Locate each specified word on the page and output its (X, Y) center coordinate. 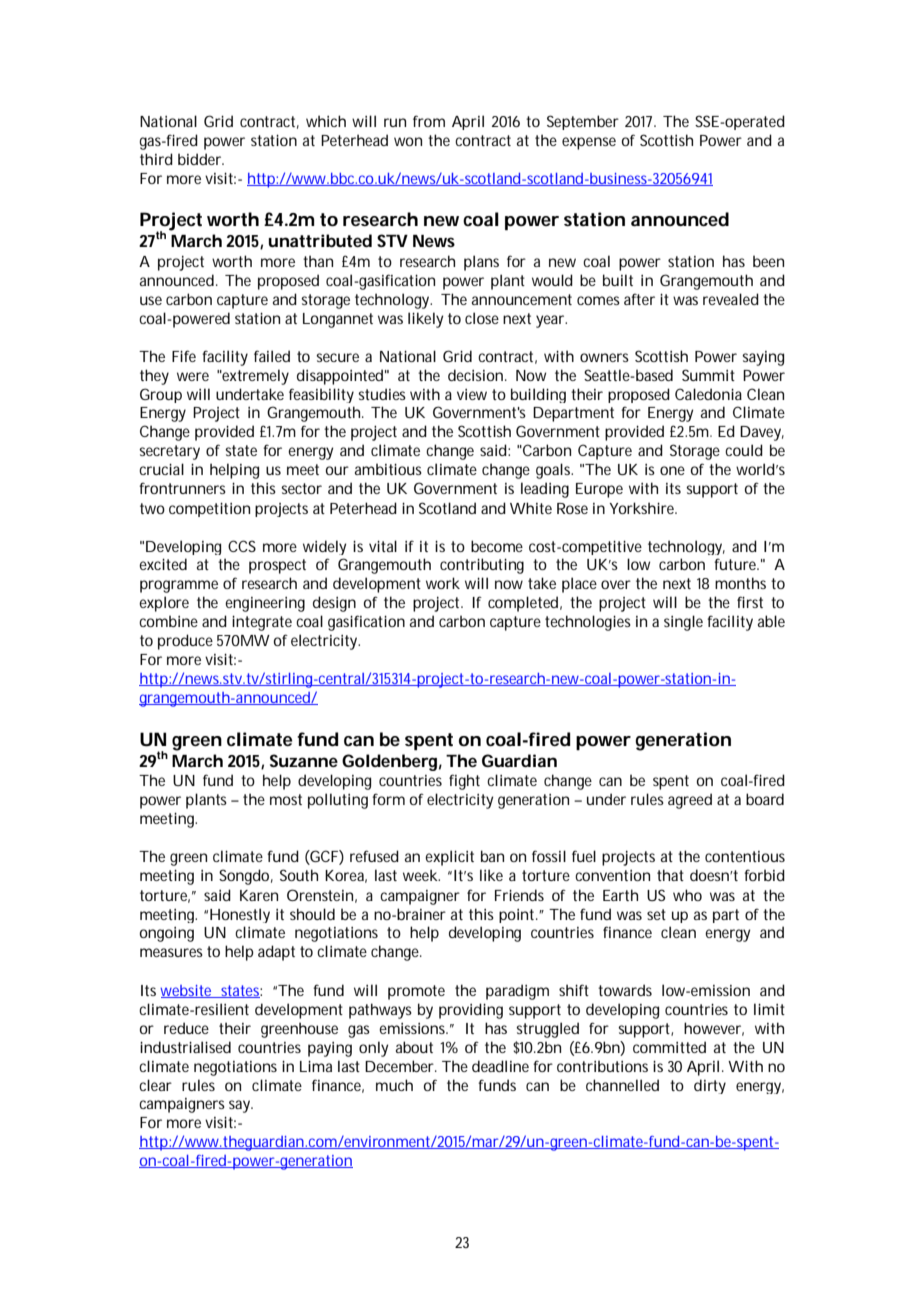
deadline (500, 1066)
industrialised (185, 1047)
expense (589, 143)
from (429, 121)
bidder (201, 159)
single (683, 623)
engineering (265, 604)
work (443, 583)
